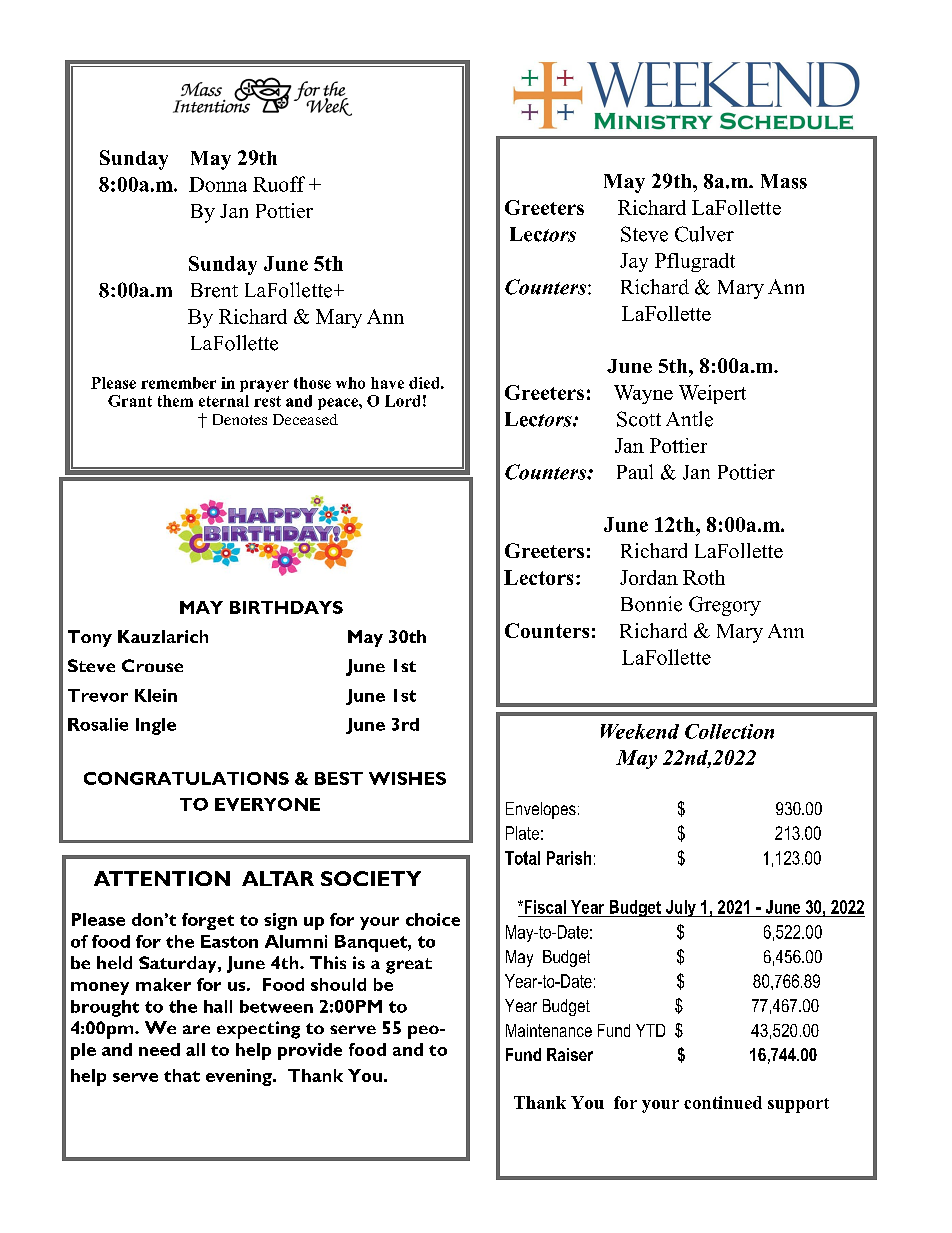 Image resolution: width=952 pixels, height=1233 pixels. What do you see at coordinates (339, 404) in the document?
I see `peace` at bounding box center [339, 404].
